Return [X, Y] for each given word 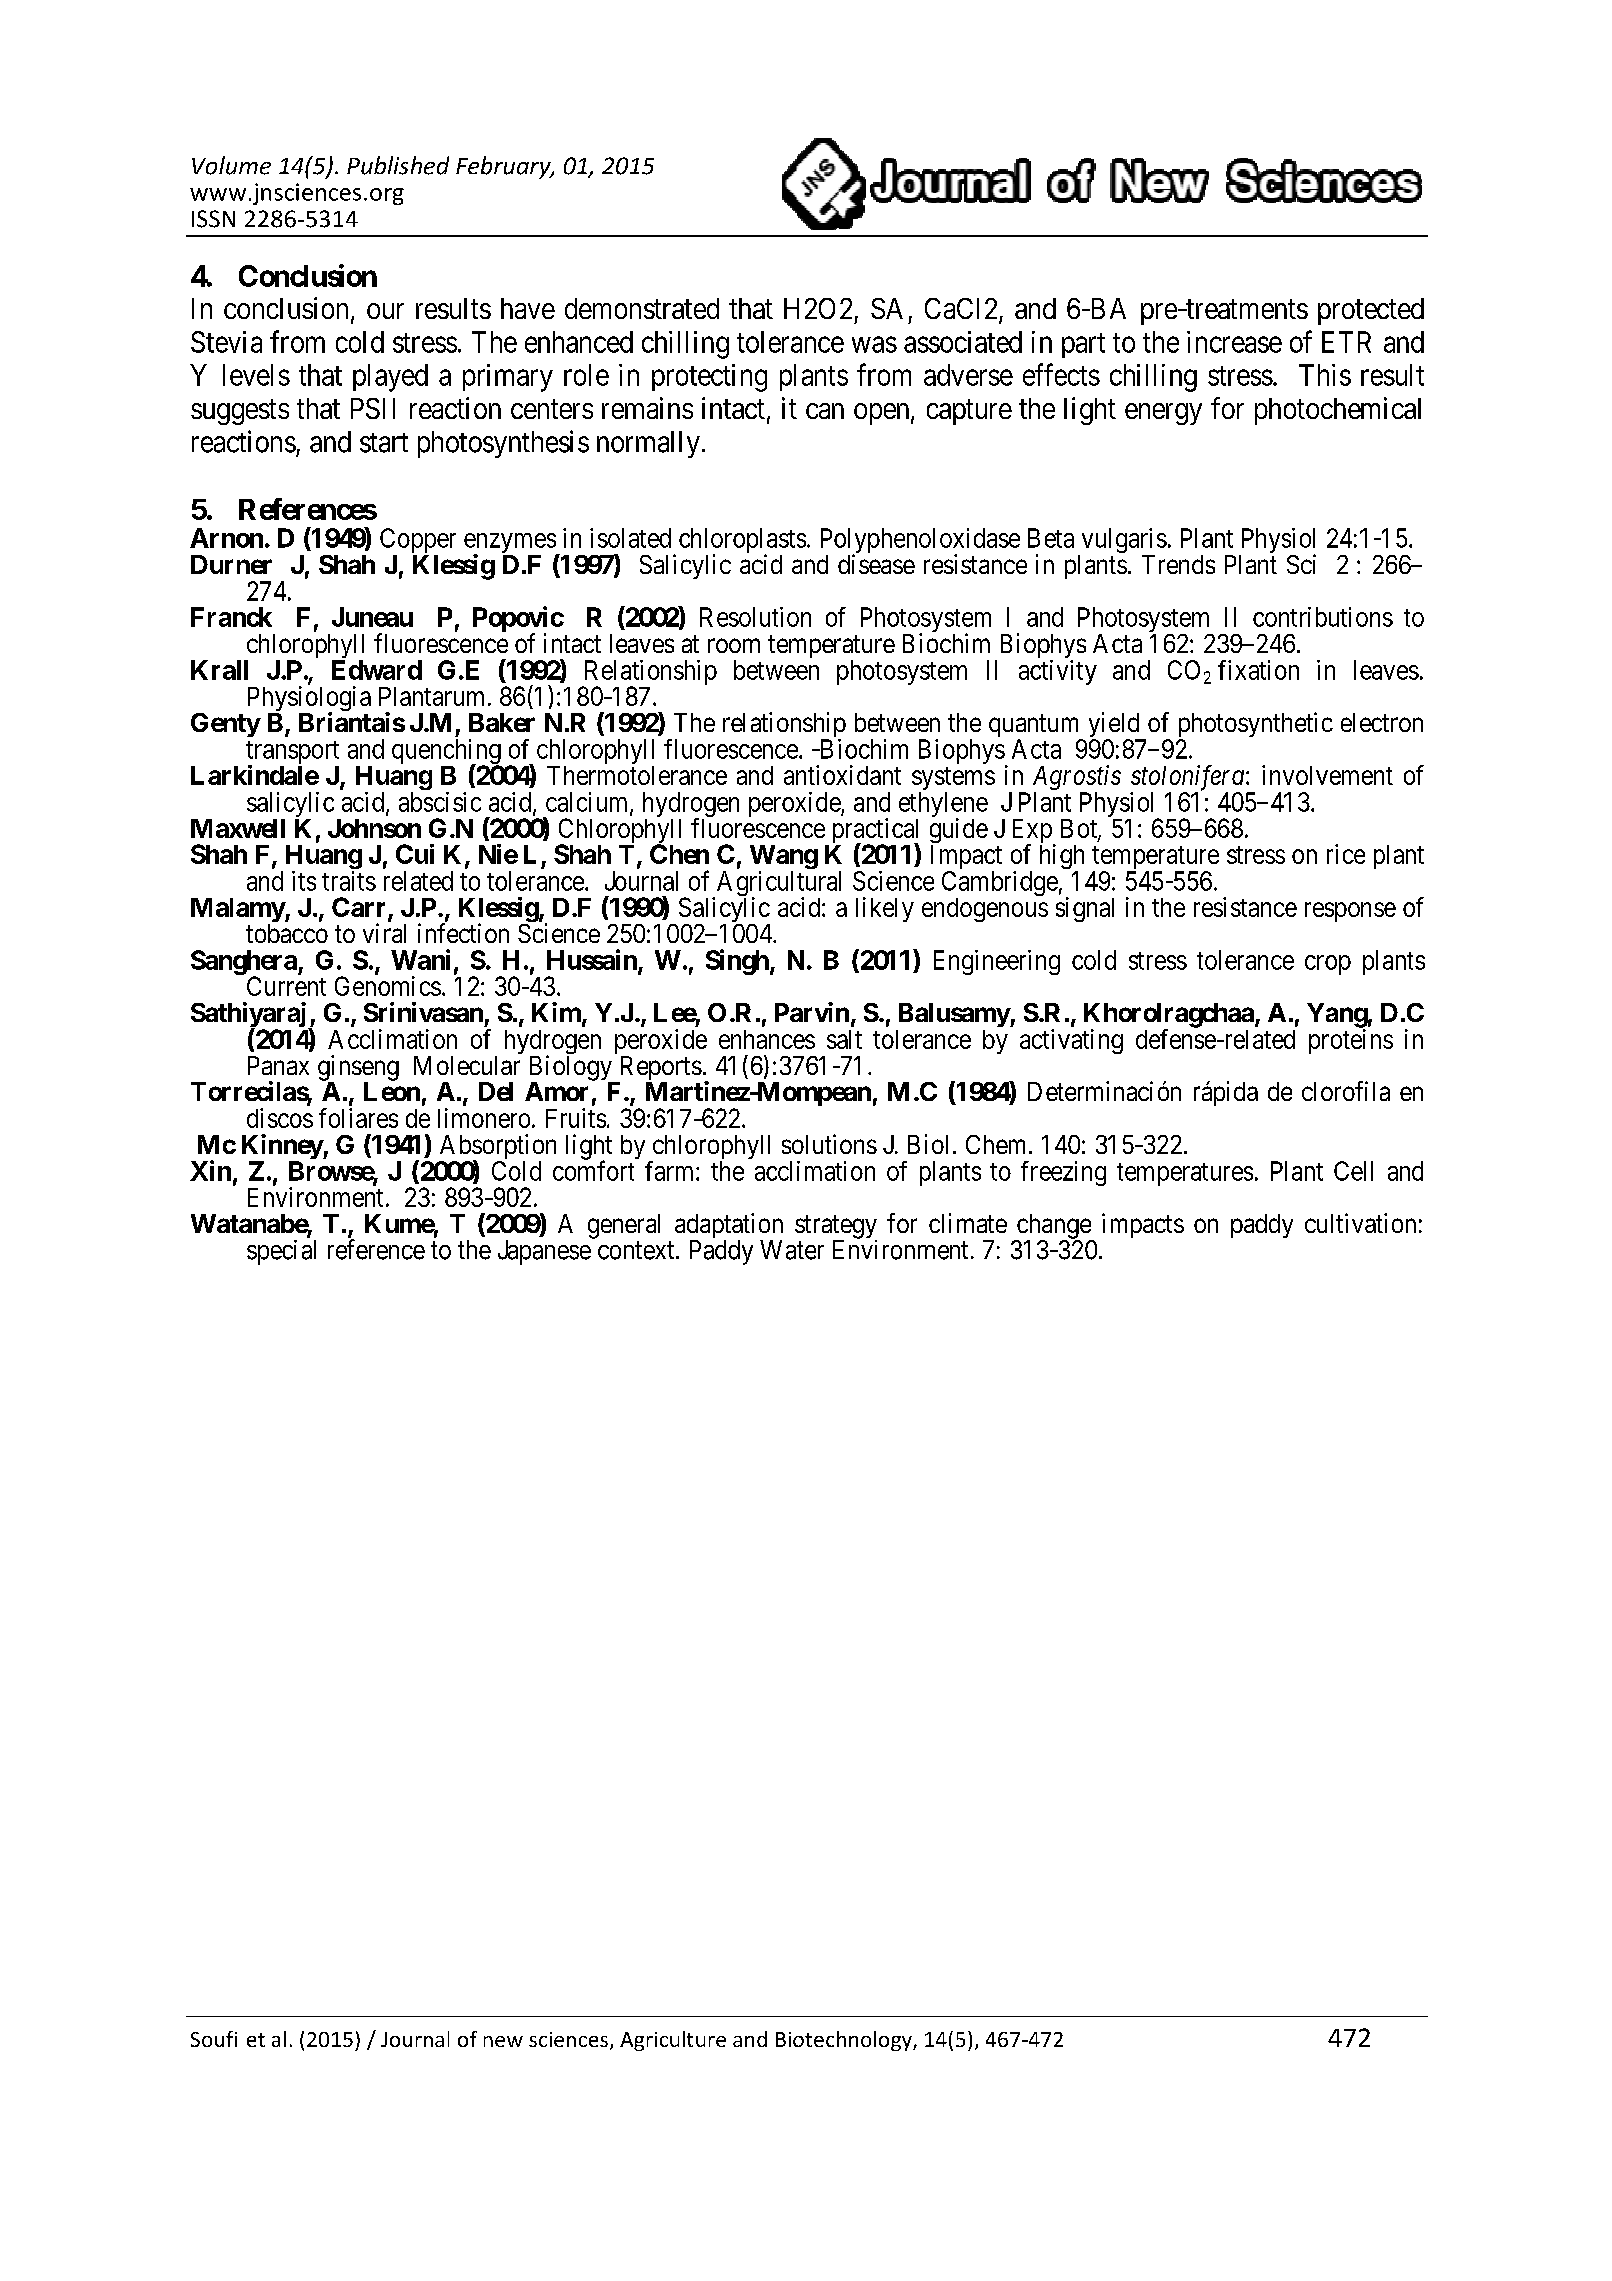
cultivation [1360, 1223]
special [281, 1252]
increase [1234, 342]
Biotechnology [845, 2041]
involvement [1327, 775]
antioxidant [842, 775]
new [503, 2041]
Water [792, 1250]
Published [398, 165]
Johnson [374, 828]
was [874, 345]
